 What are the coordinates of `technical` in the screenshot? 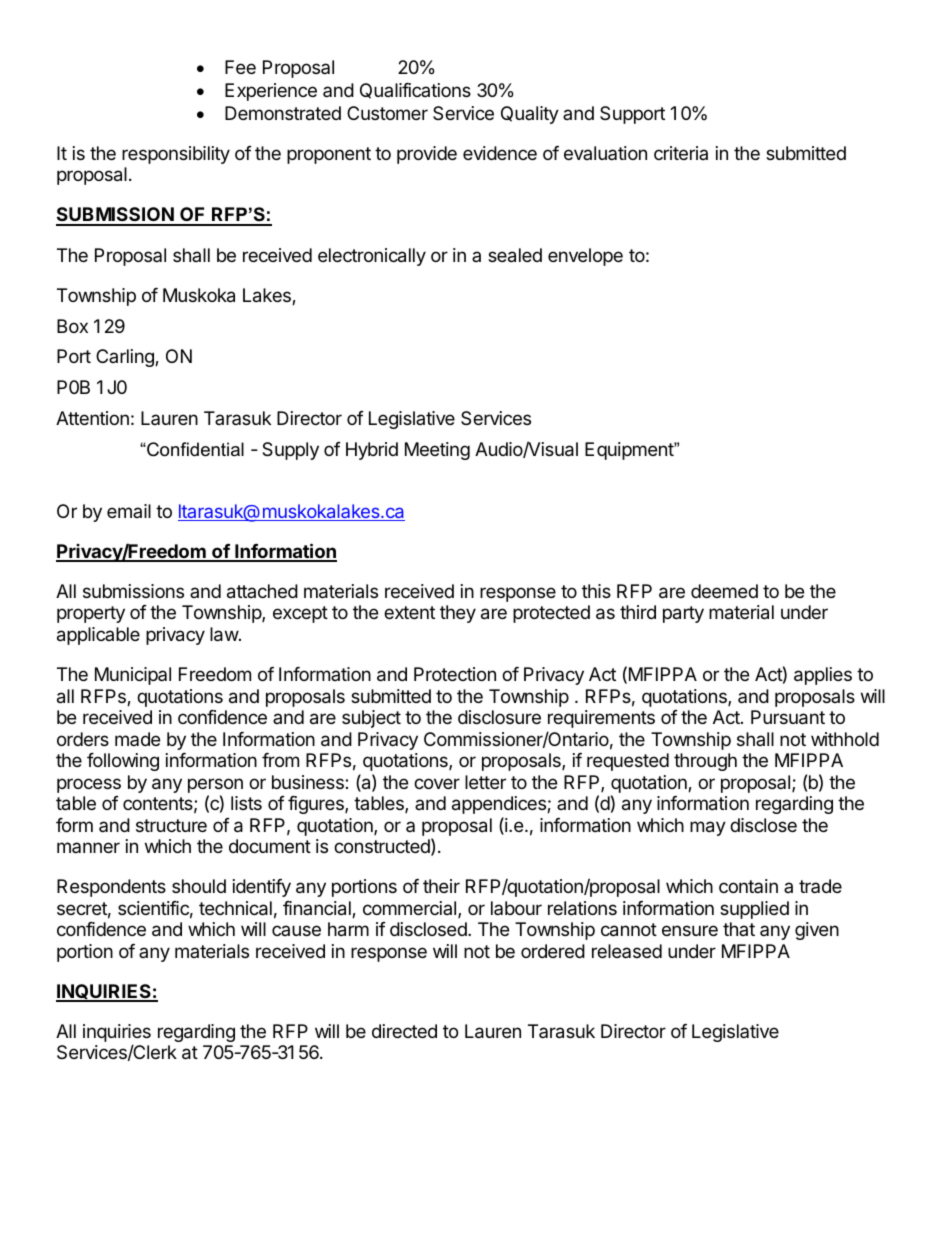 It's located at (235, 908).
